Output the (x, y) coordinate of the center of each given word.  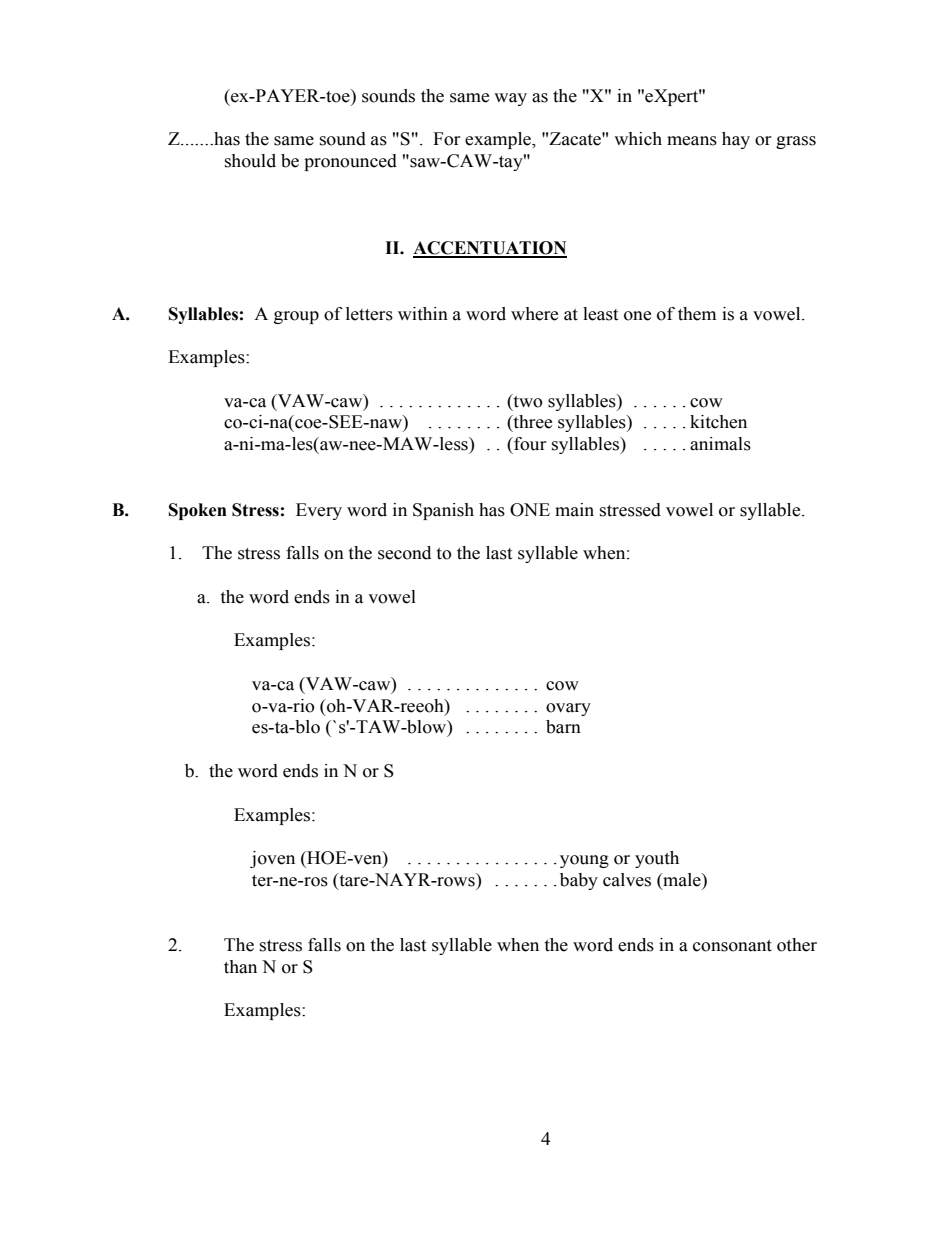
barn (563, 727)
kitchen (718, 422)
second (404, 553)
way (510, 99)
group (296, 317)
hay (736, 140)
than (240, 967)
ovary (568, 709)
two (527, 401)
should (250, 161)
